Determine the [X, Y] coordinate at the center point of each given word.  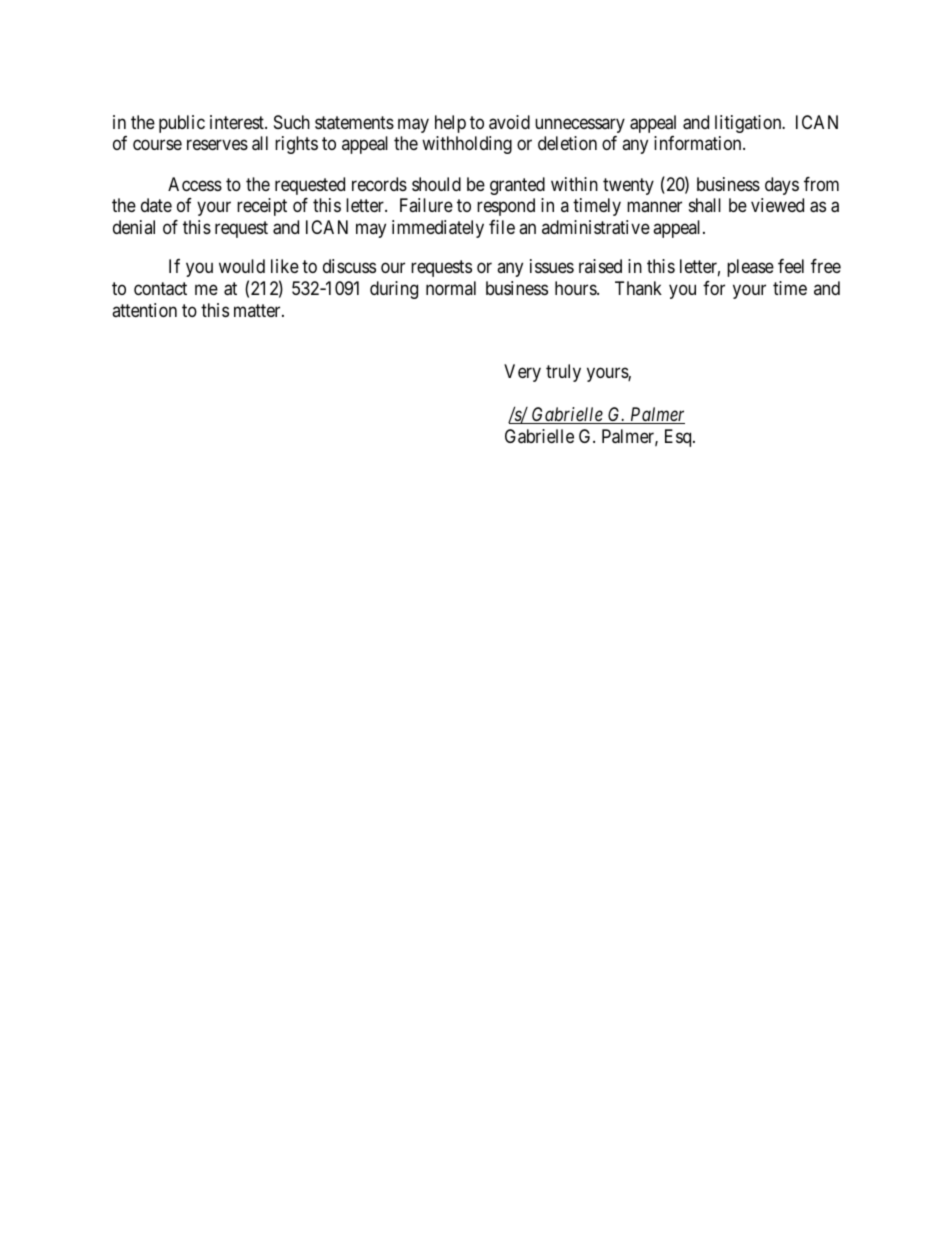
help [450, 124]
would [242, 266]
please [750, 268]
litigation [749, 124]
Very [522, 373]
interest [238, 122]
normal [451, 288]
